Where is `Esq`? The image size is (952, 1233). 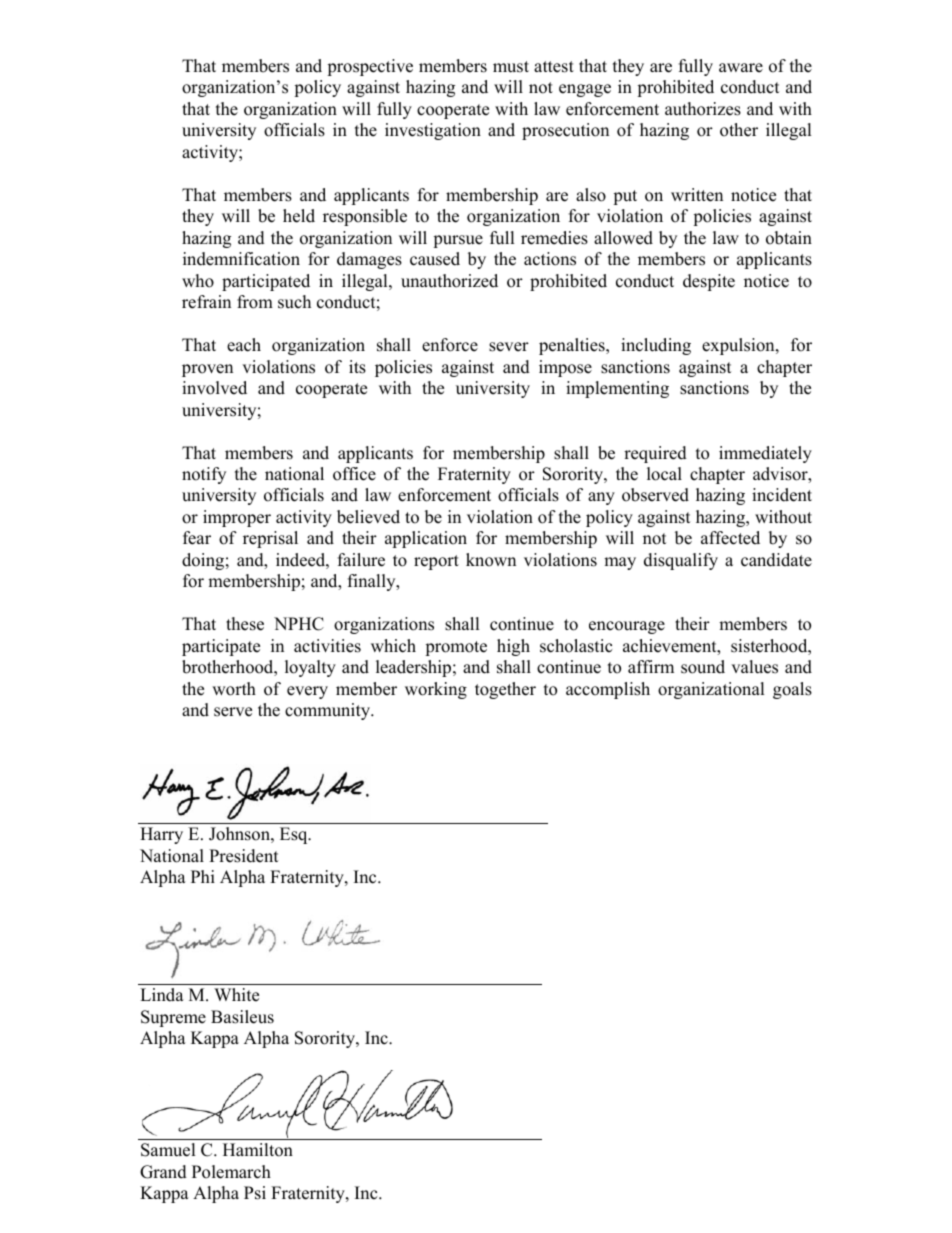
Esq is located at coordinates (295, 835).
